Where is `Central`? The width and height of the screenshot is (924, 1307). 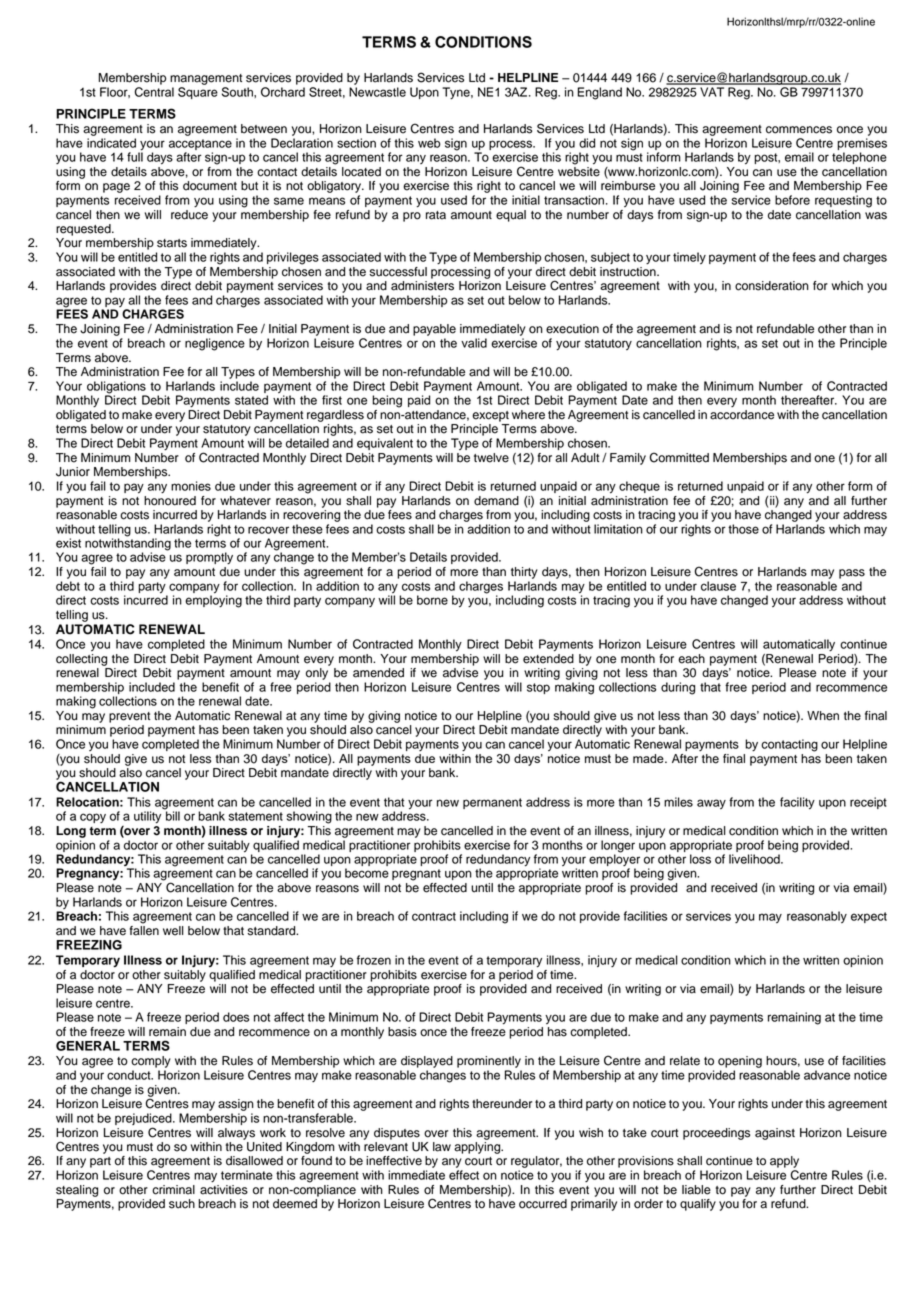 Central is located at coordinates (154, 92).
